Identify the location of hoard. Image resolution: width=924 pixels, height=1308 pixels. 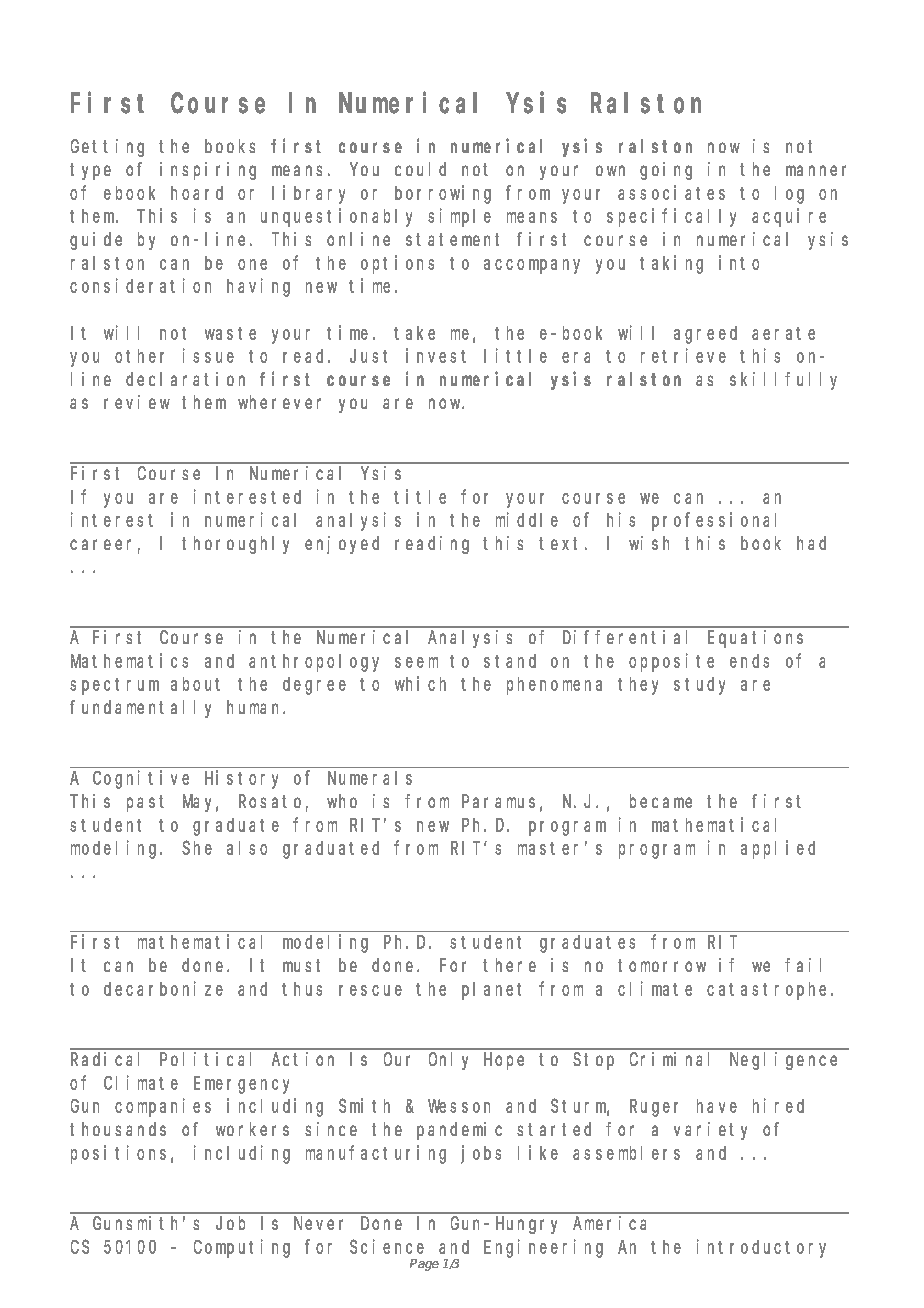
(197, 193).
